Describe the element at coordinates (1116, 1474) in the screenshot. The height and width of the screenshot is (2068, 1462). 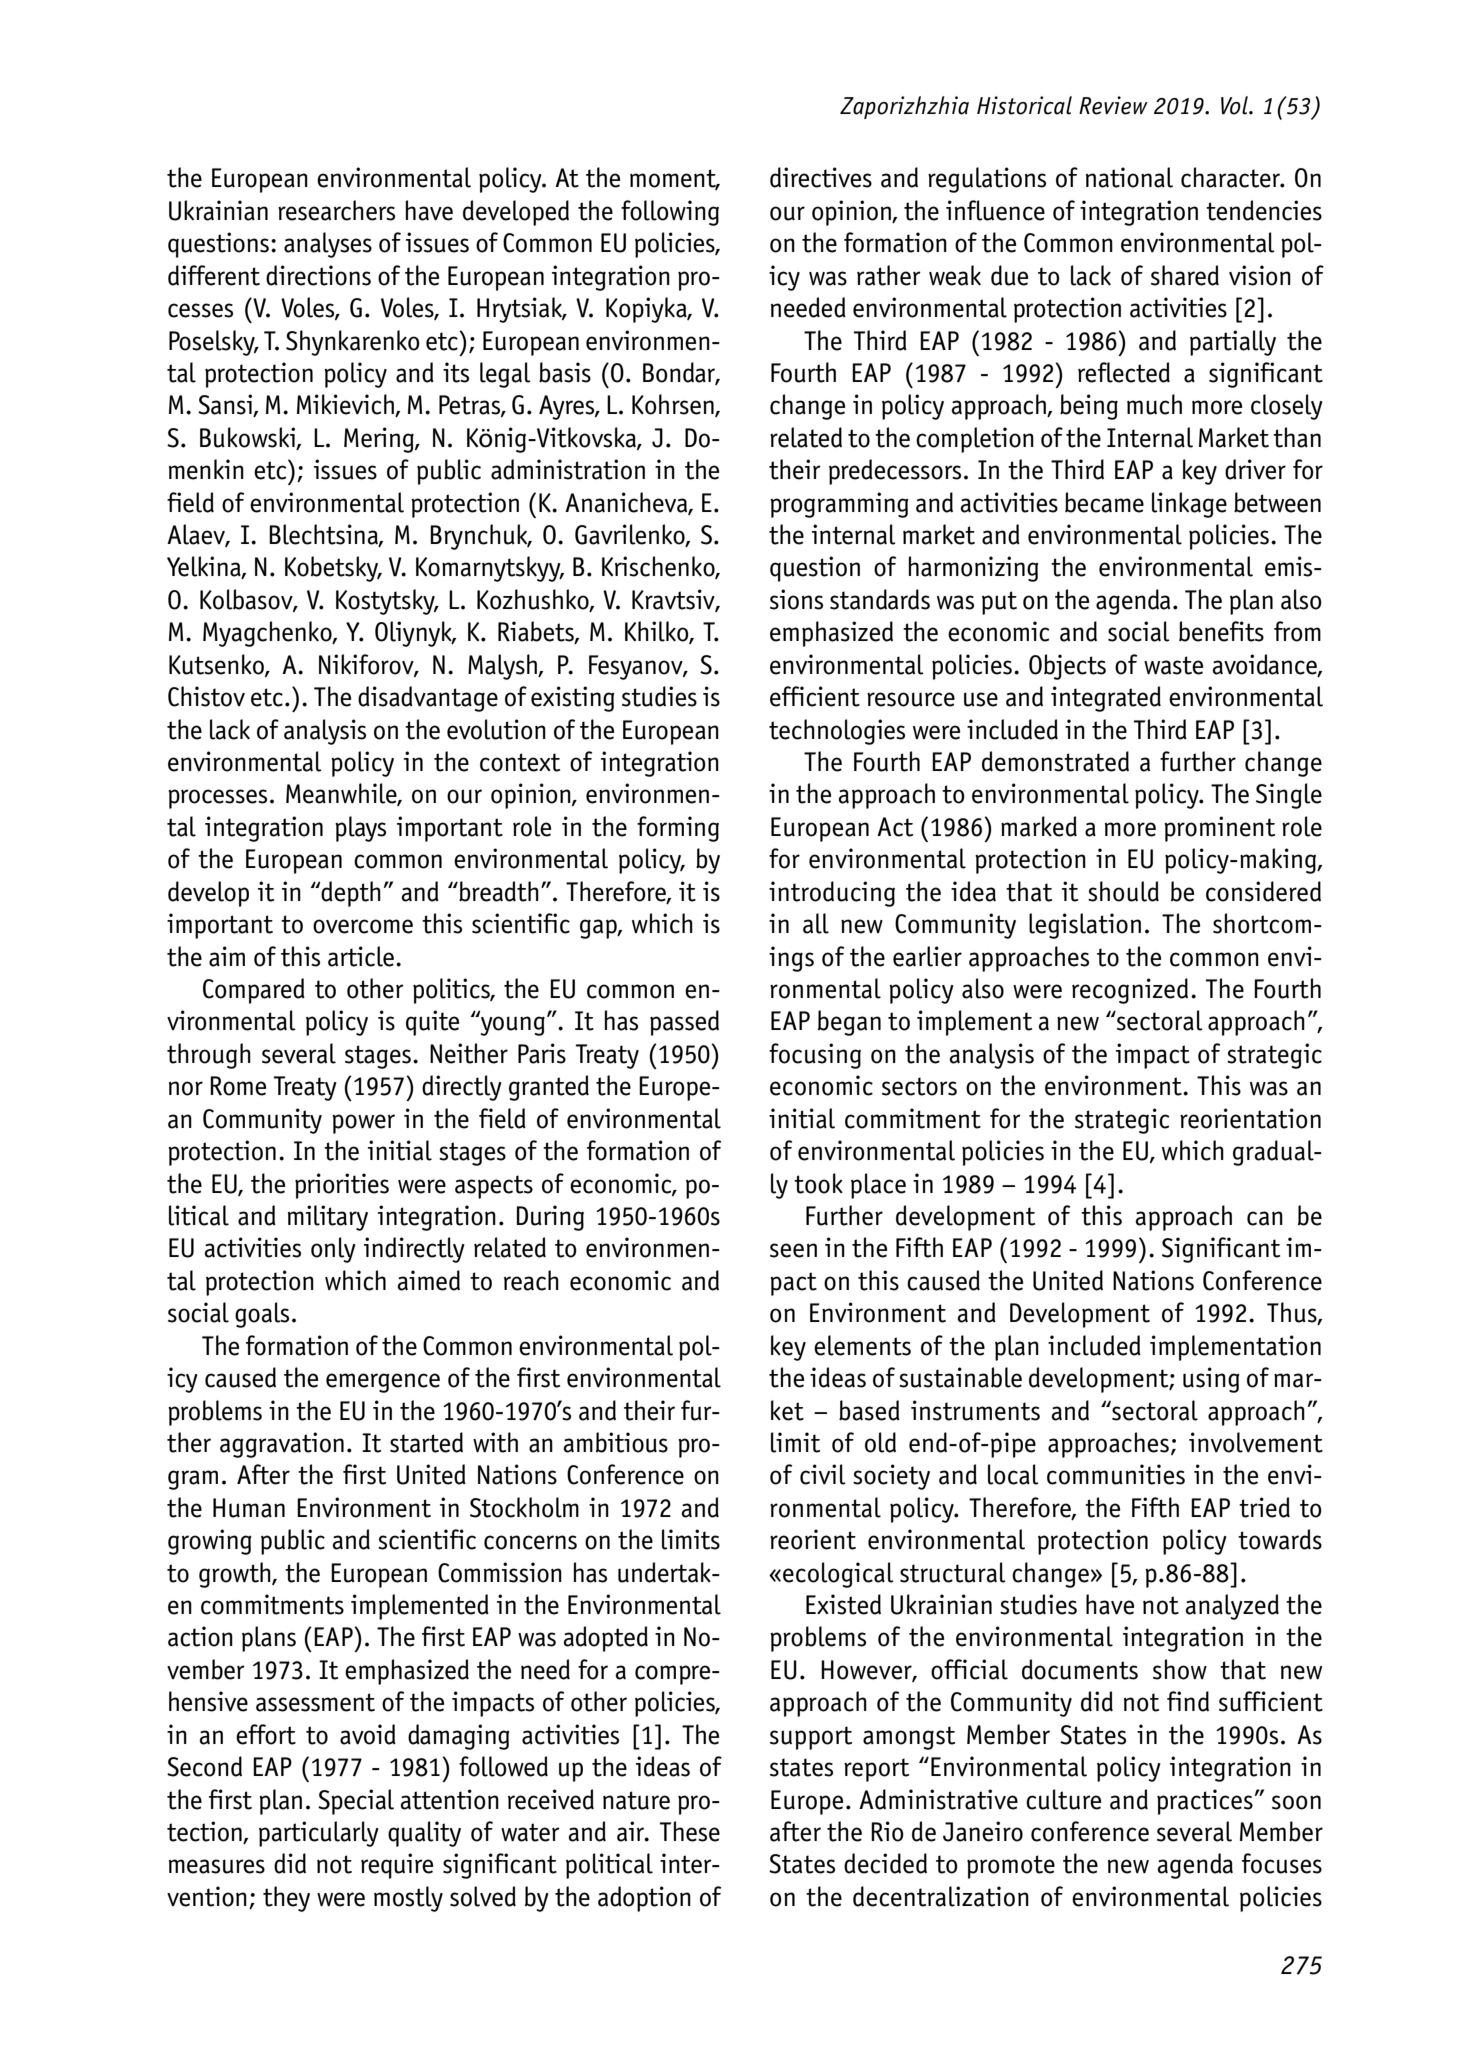
I see `communities` at that location.
